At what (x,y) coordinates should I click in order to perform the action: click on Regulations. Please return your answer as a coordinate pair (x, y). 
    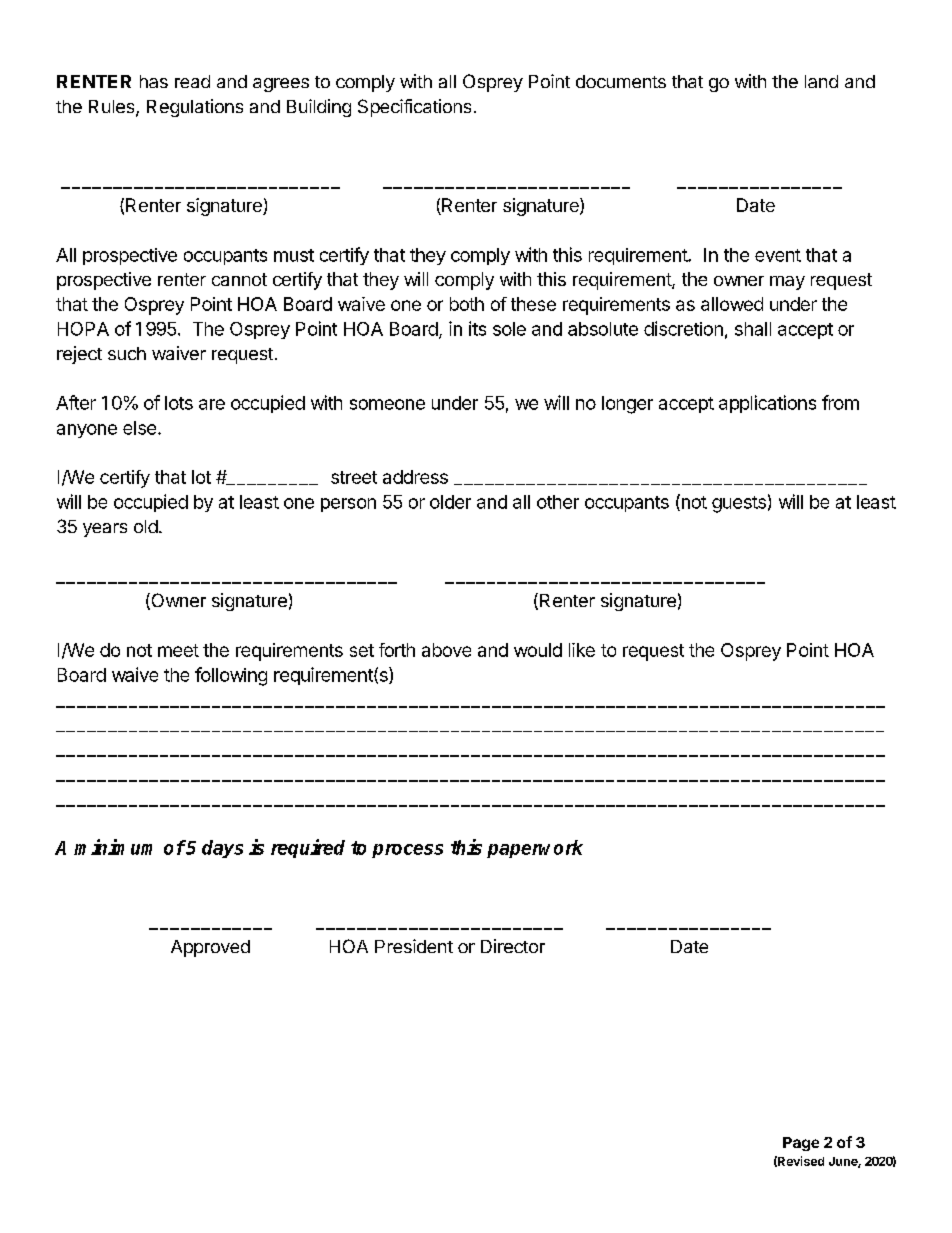
    Looking at the image, I should click on (195, 108).
